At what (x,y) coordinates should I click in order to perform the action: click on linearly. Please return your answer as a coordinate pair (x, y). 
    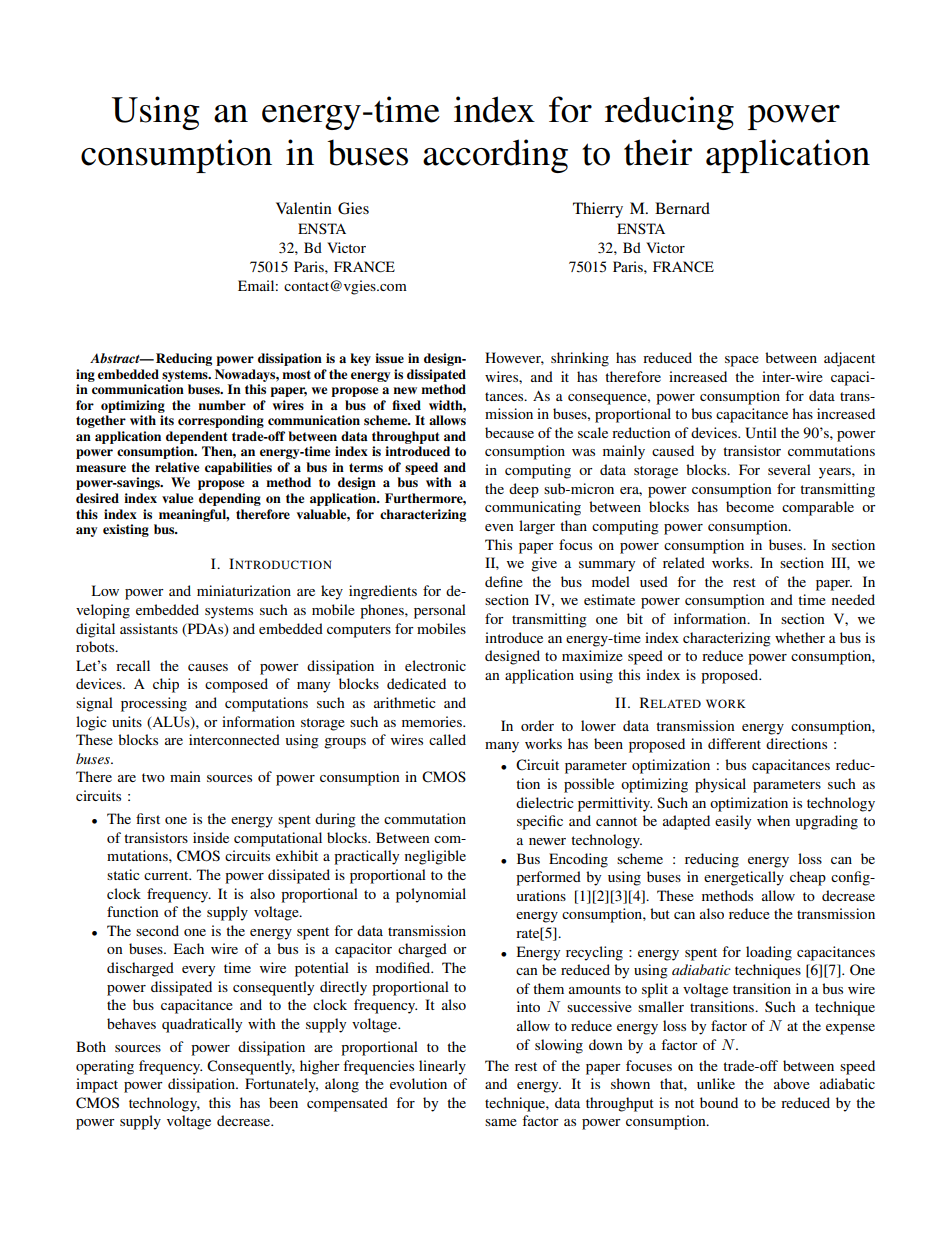
    Looking at the image, I should click on (442, 1067).
